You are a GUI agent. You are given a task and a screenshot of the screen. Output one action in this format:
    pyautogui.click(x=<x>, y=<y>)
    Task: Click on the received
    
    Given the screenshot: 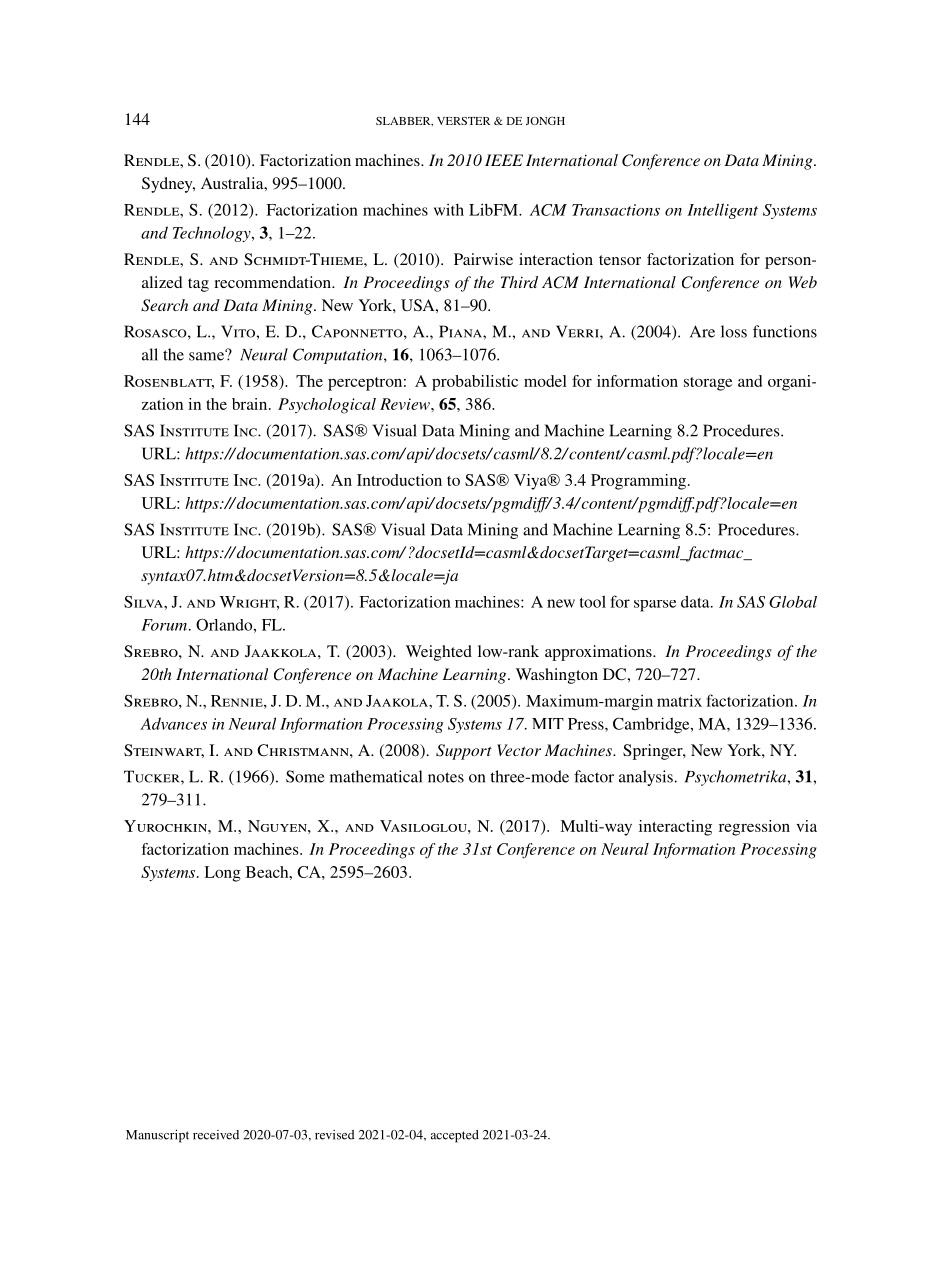 What is the action you would take?
    pyautogui.click(x=216, y=1135)
